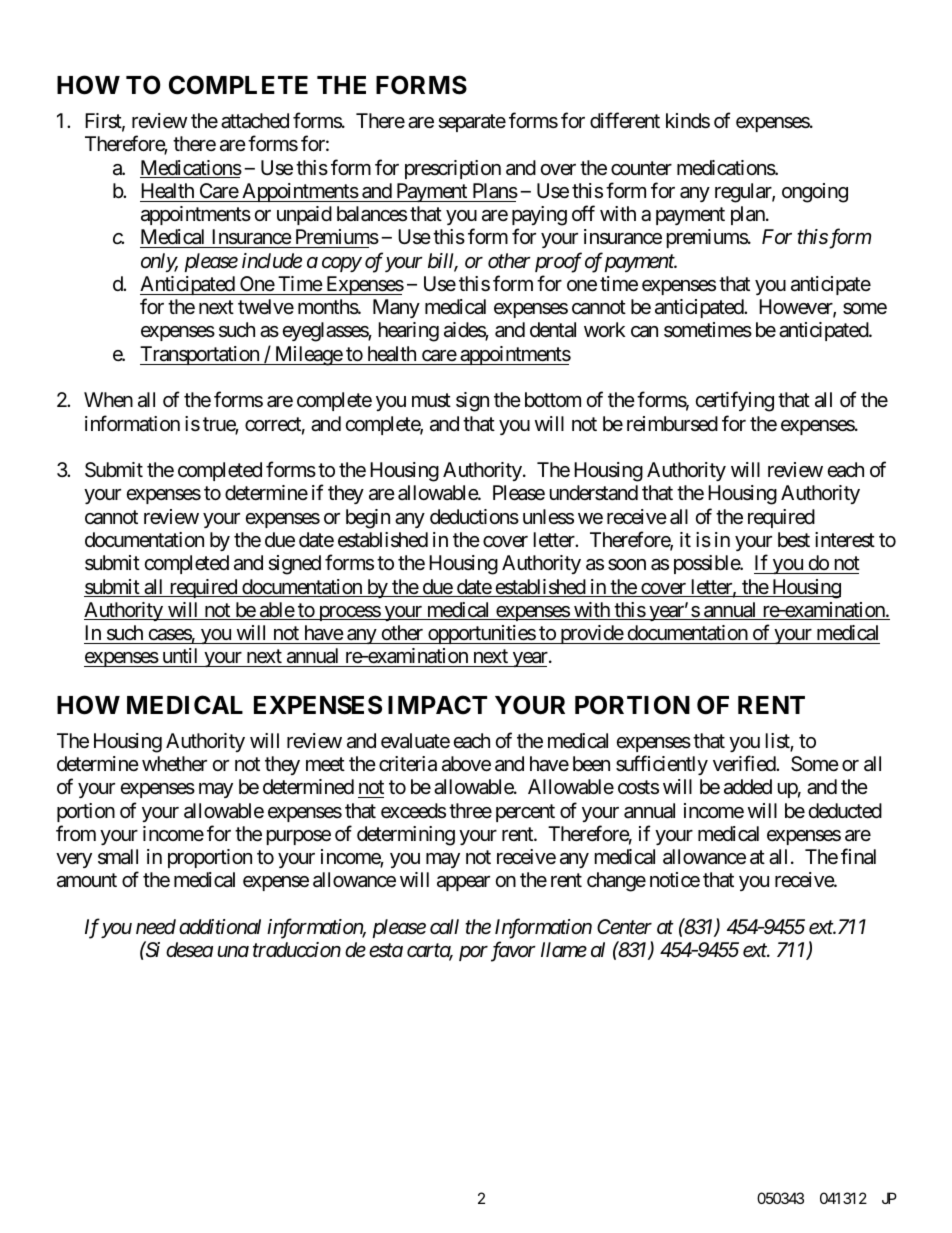 This page has width=952, height=1233. What do you see at coordinates (108, 399) in the page?
I see `When` at bounding box center [108, 399].
